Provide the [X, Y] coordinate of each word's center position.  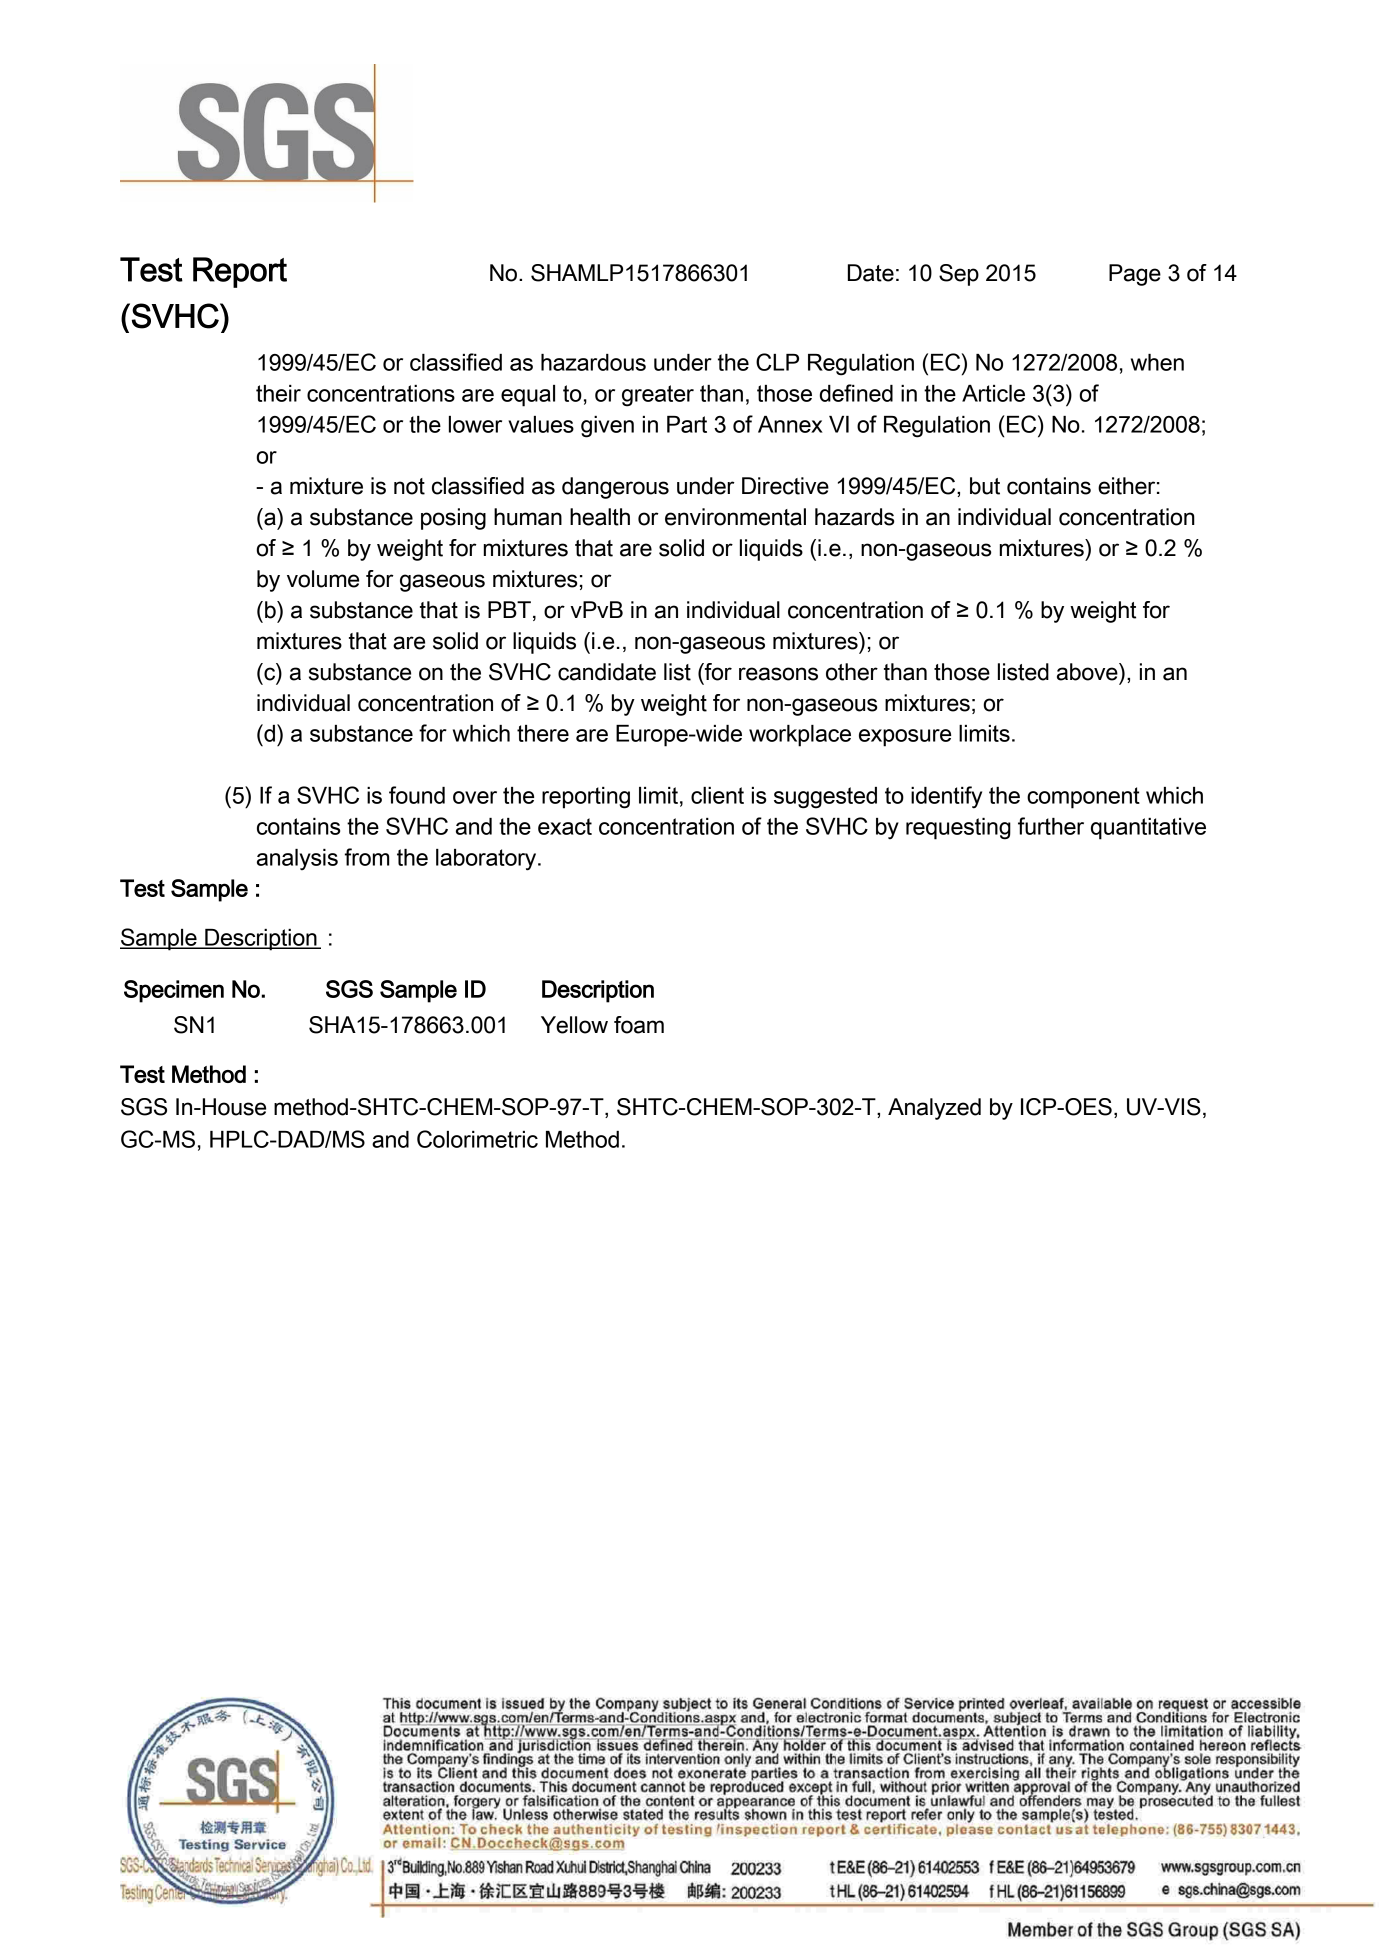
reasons [778, 674]
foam [639, 1025]
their [278, 393]
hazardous [593, 362]
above [1088, 672]
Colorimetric [477, 1139]
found [417, 795]
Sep [959, 275]
